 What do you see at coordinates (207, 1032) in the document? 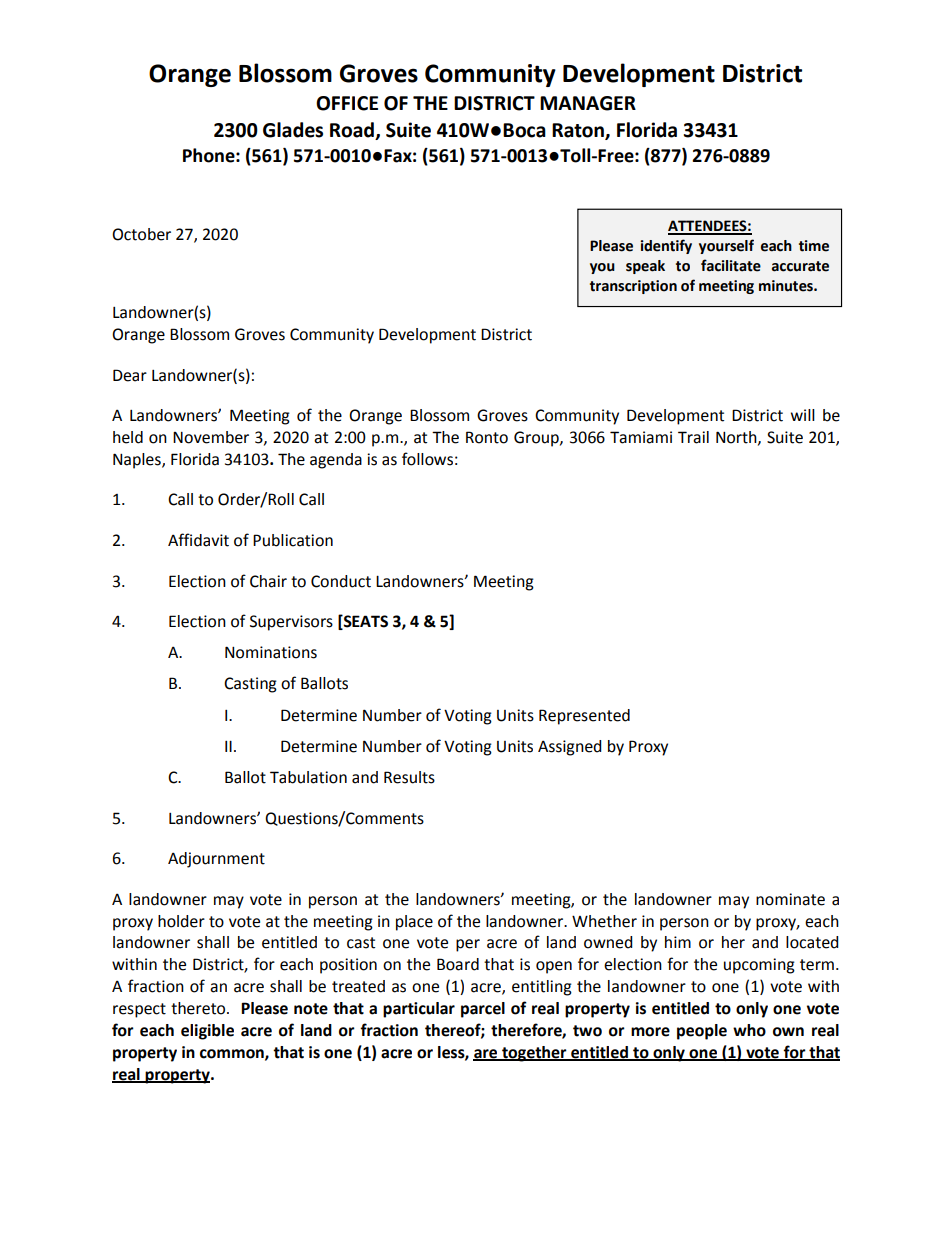
I see `eligible` at bounding box center [207, 1032].
